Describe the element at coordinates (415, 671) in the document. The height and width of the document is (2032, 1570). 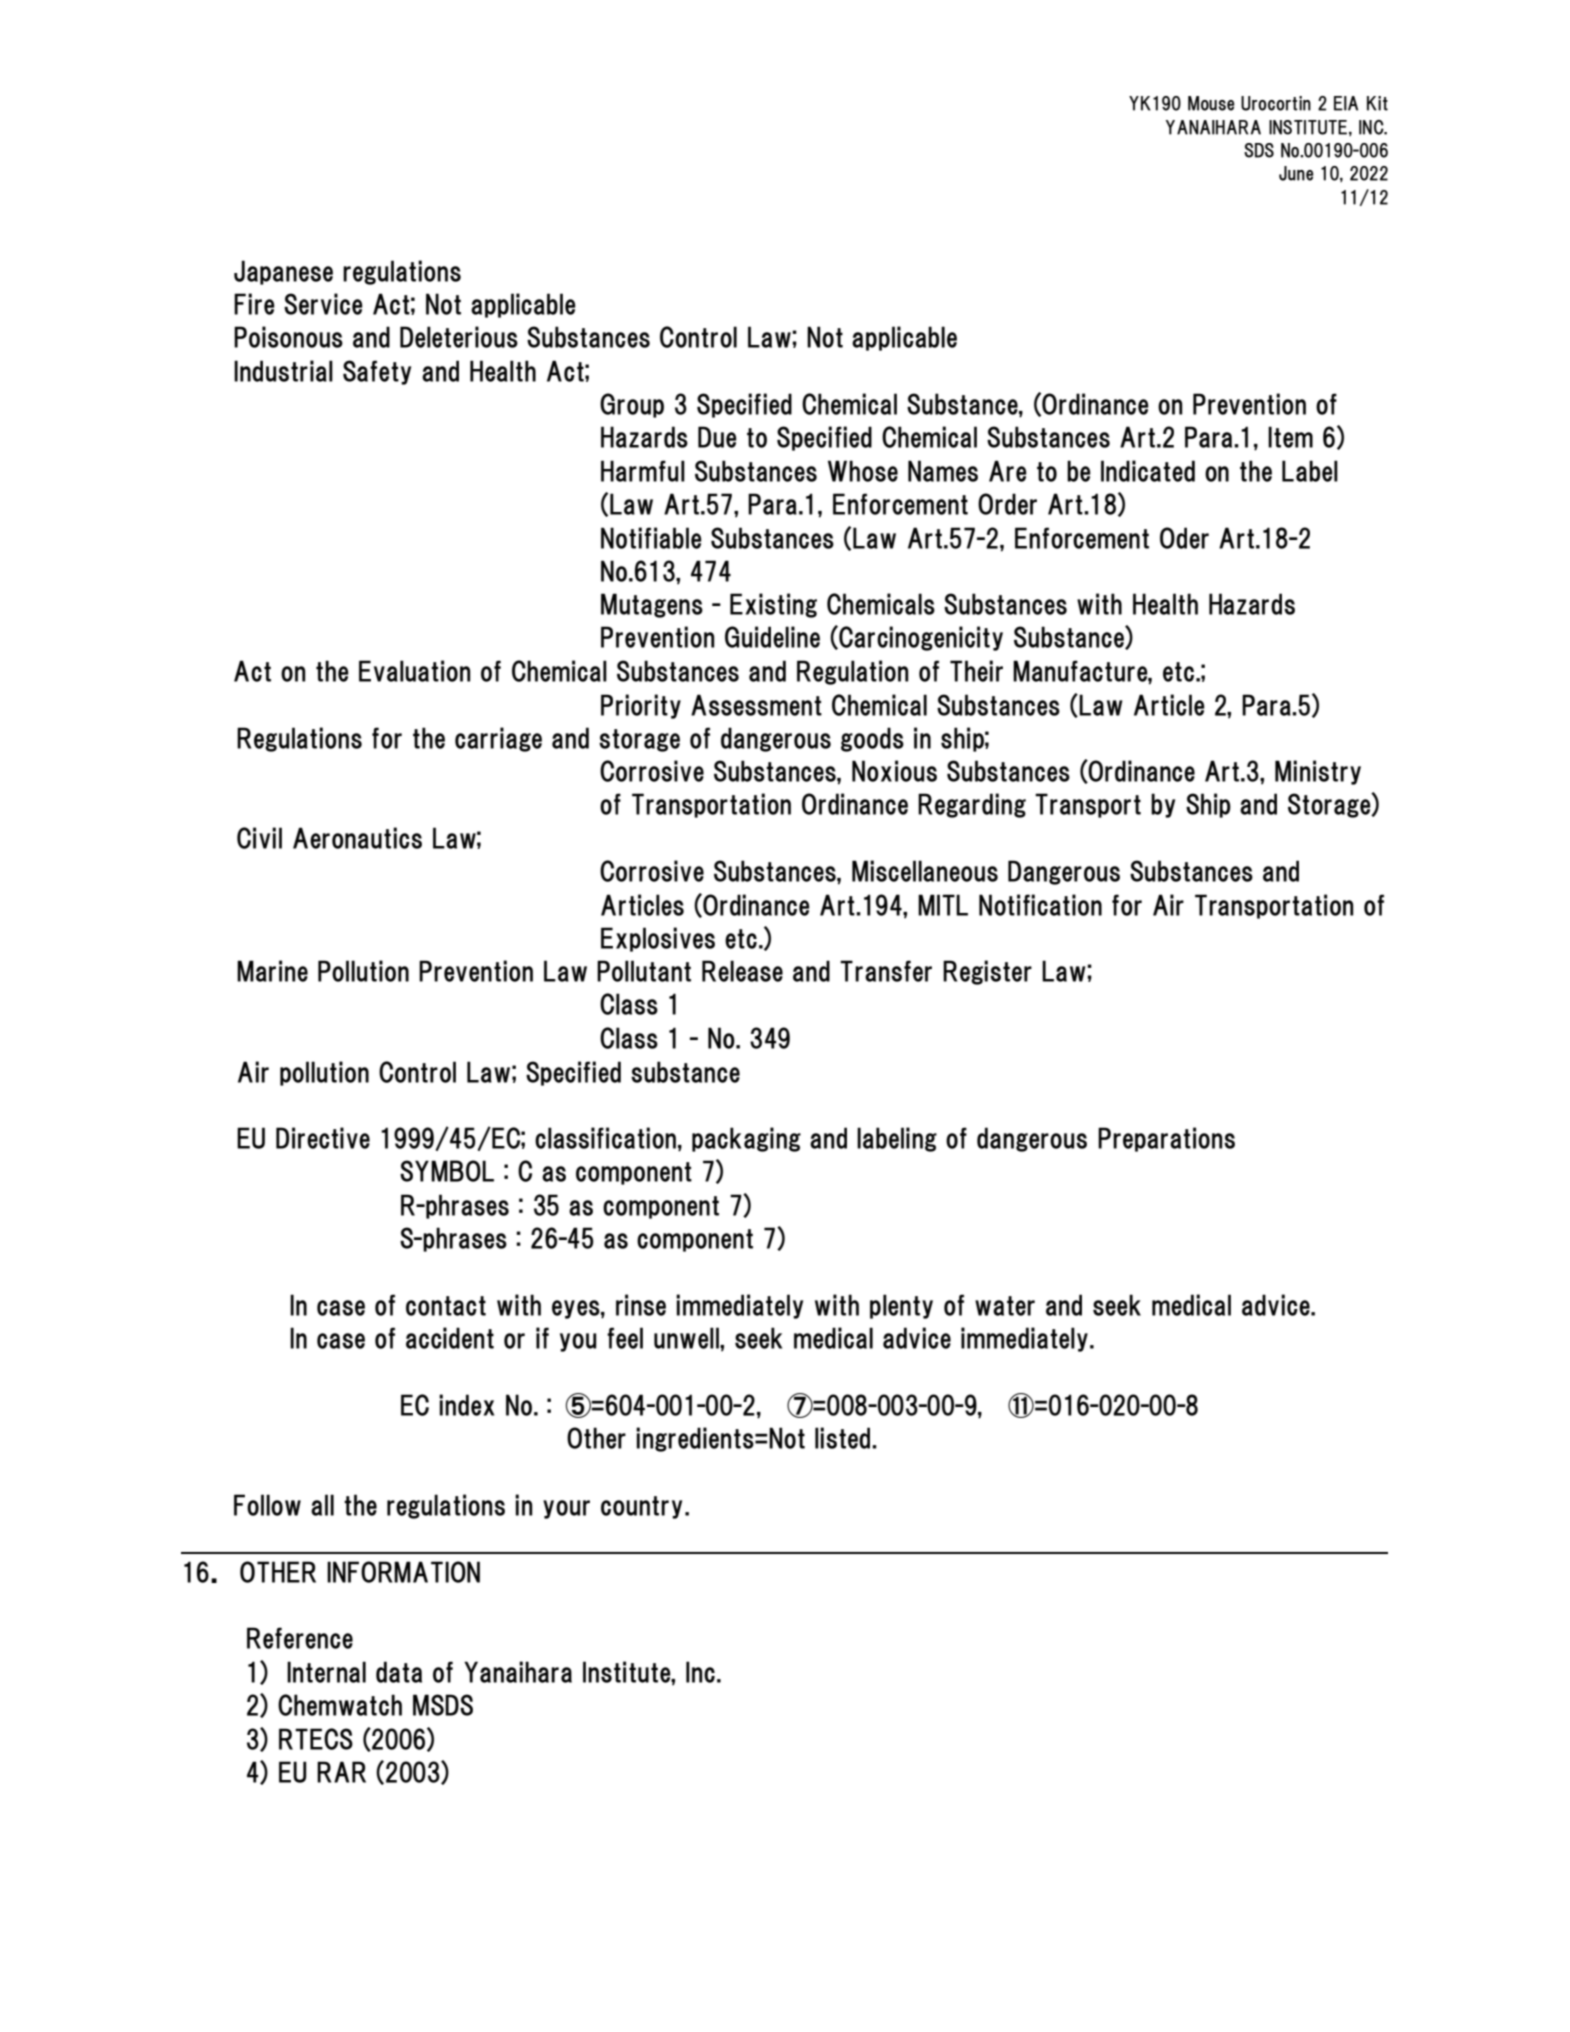
I see `Evaluation` at that location.
